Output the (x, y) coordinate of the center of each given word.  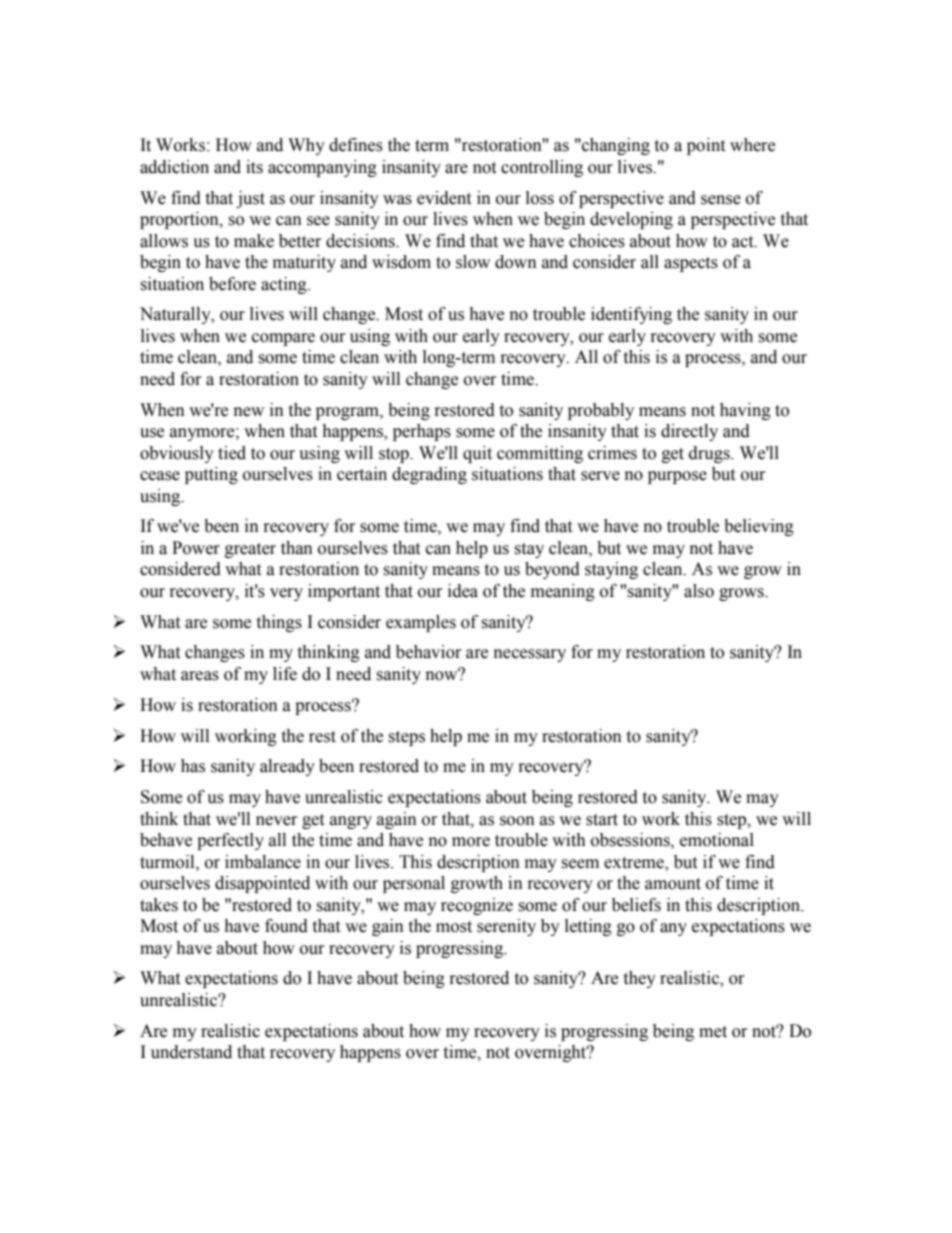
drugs (710, 454)
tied (232, 453)
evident (444, 198)
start (602, 820)
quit (477, 454)
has (193, 766)
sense (721, 200)
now (443, 675)
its (254, 167)
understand (191, 1052)
